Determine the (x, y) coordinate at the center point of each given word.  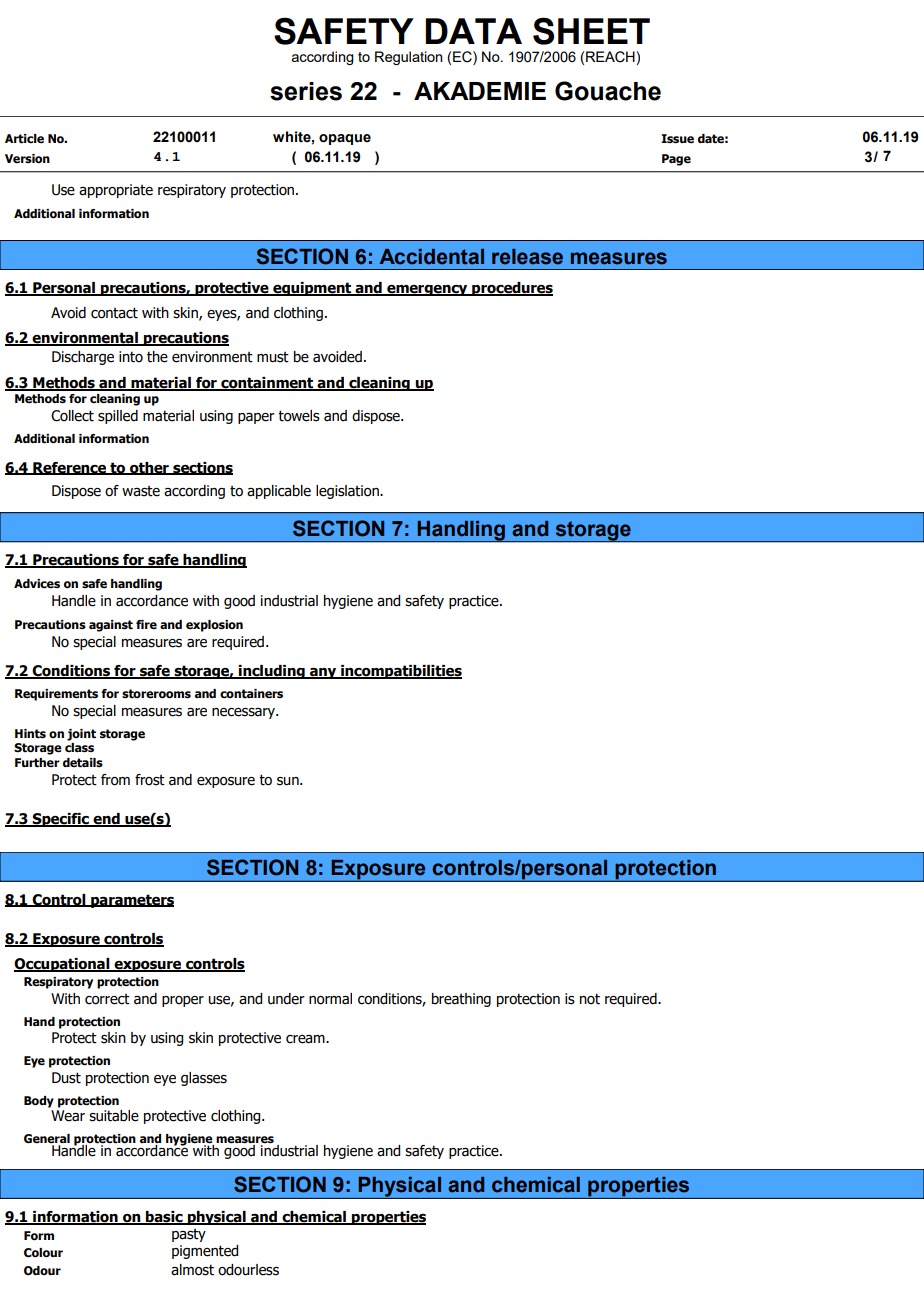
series (306, 91)
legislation (348, 492)
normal (330, 999)
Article (24, 139)
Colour (43, 1253)
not (590, 999)
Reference (70, 468)
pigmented (205, 1252)
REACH (611, 57)
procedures (511, 289)
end (106, 820)
